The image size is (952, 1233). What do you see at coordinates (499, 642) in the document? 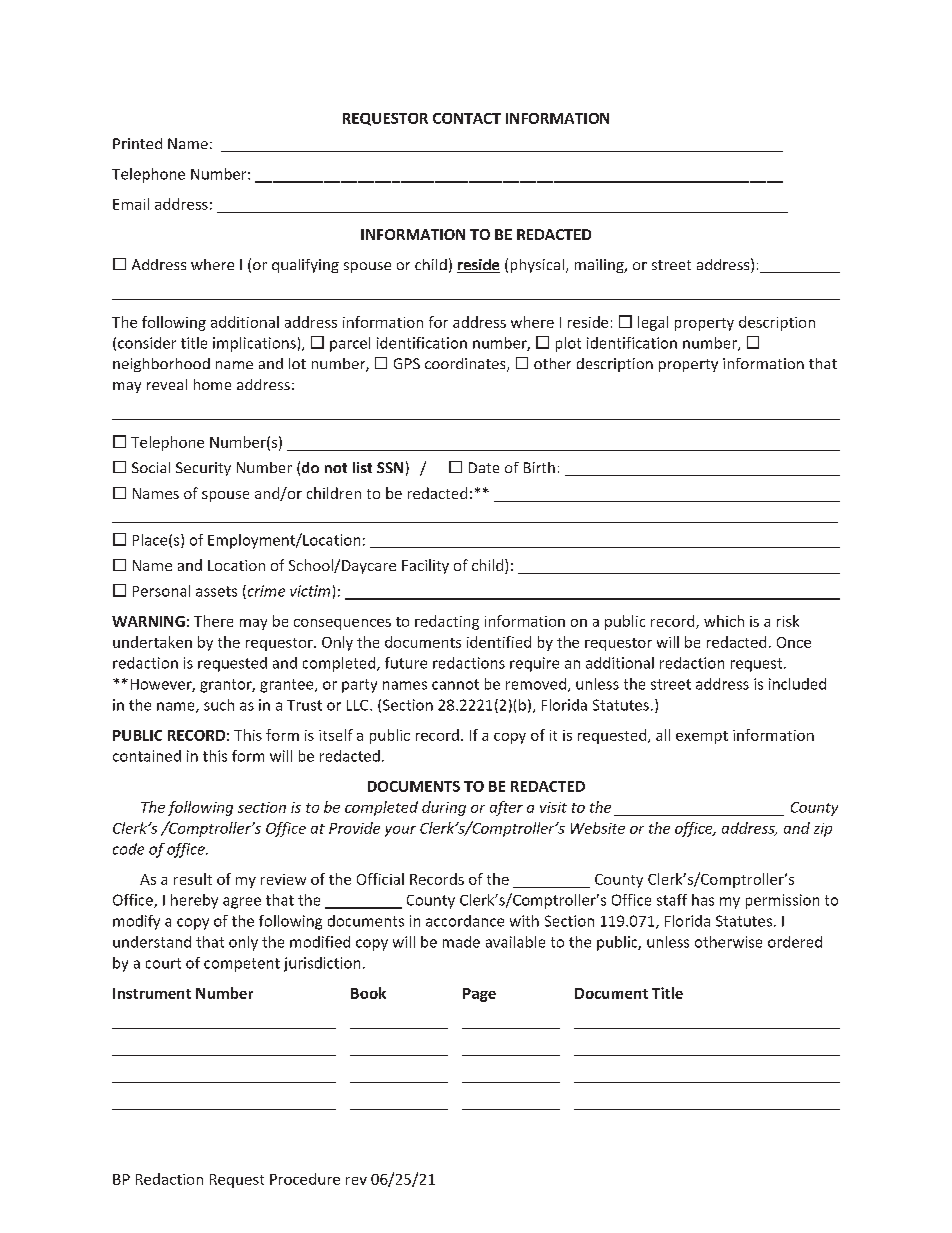
I see `identified` at bounding box center [499, 642].
